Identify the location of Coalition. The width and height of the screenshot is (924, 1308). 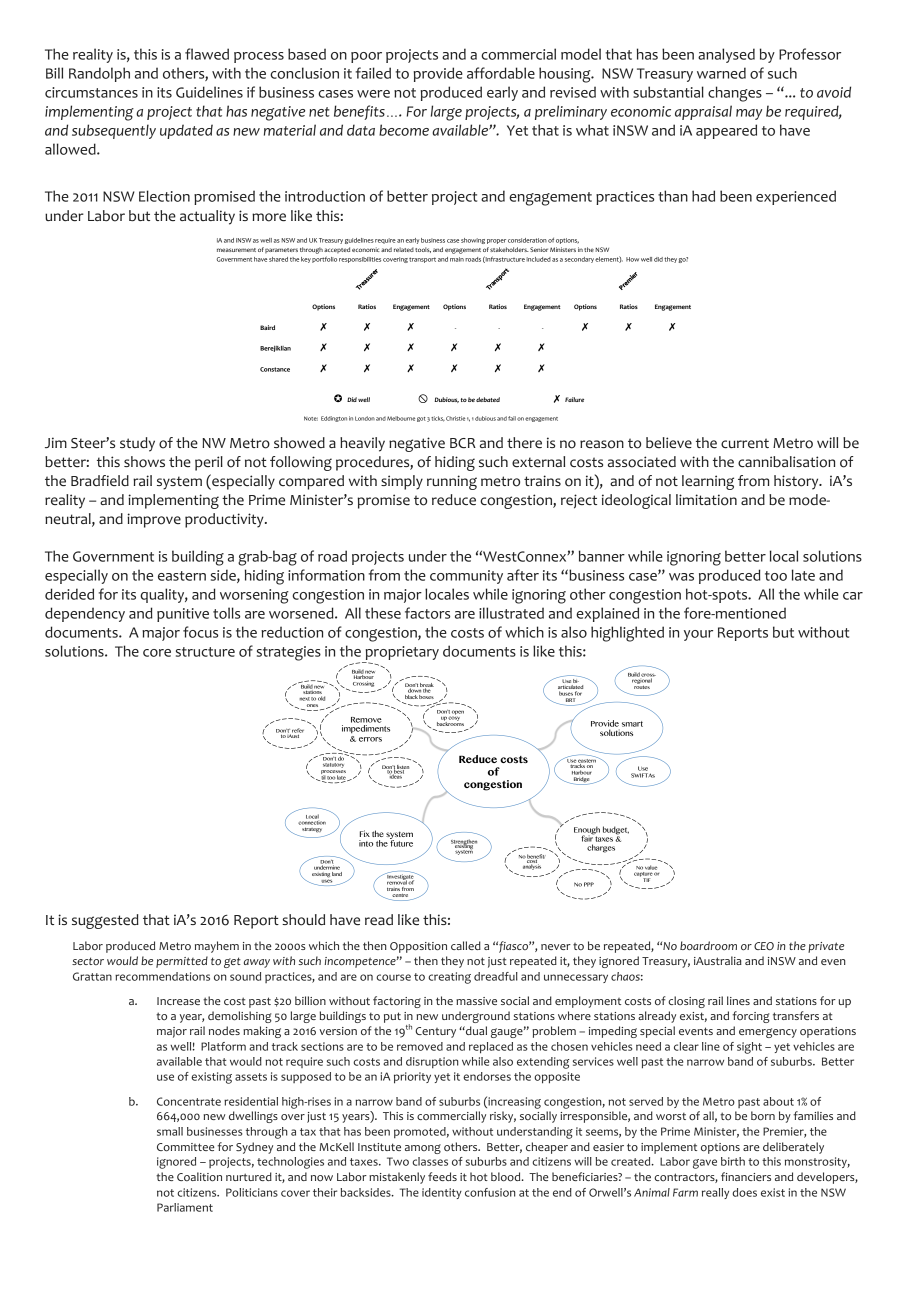
(199, 1177).
